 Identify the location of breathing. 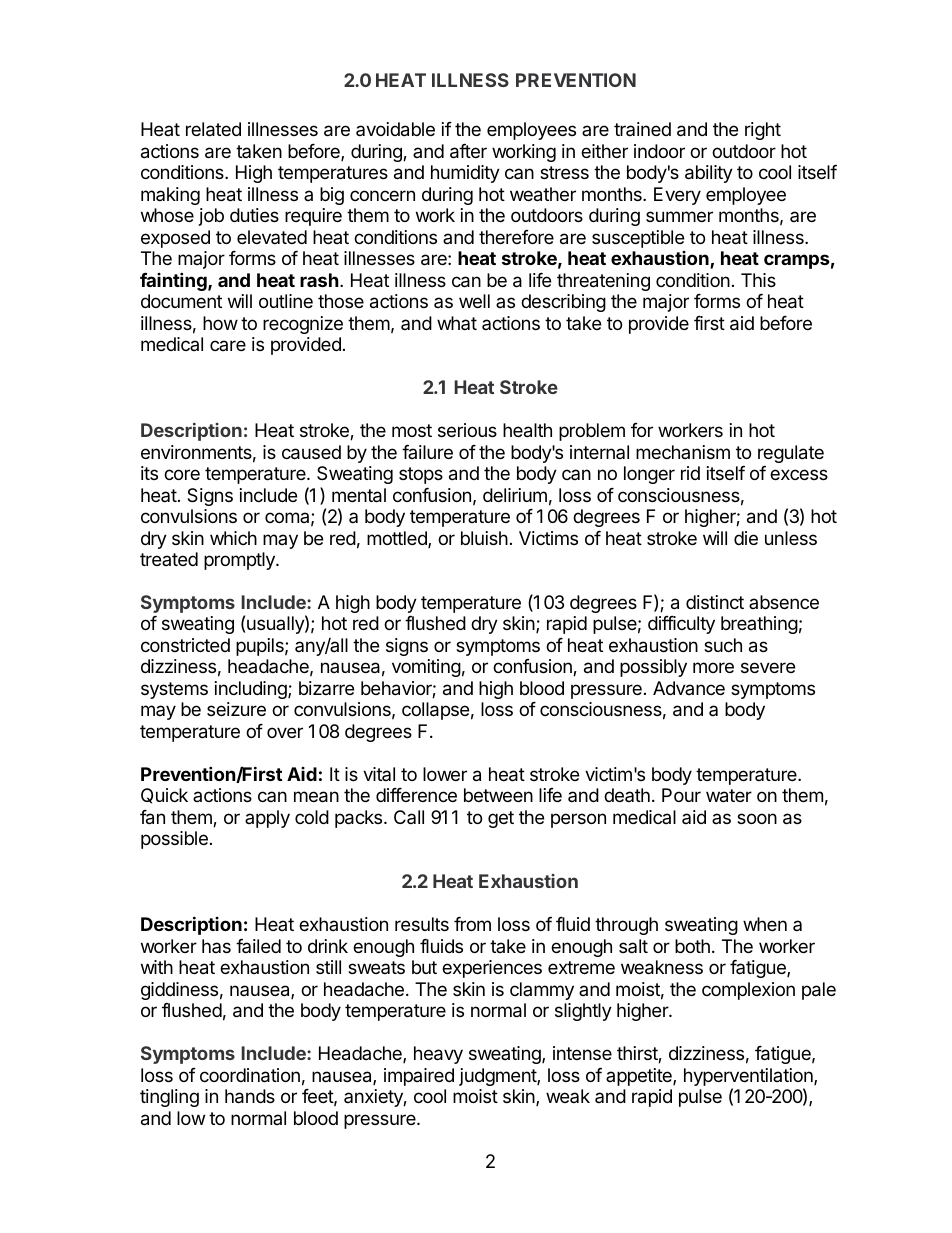
(759, 625).
